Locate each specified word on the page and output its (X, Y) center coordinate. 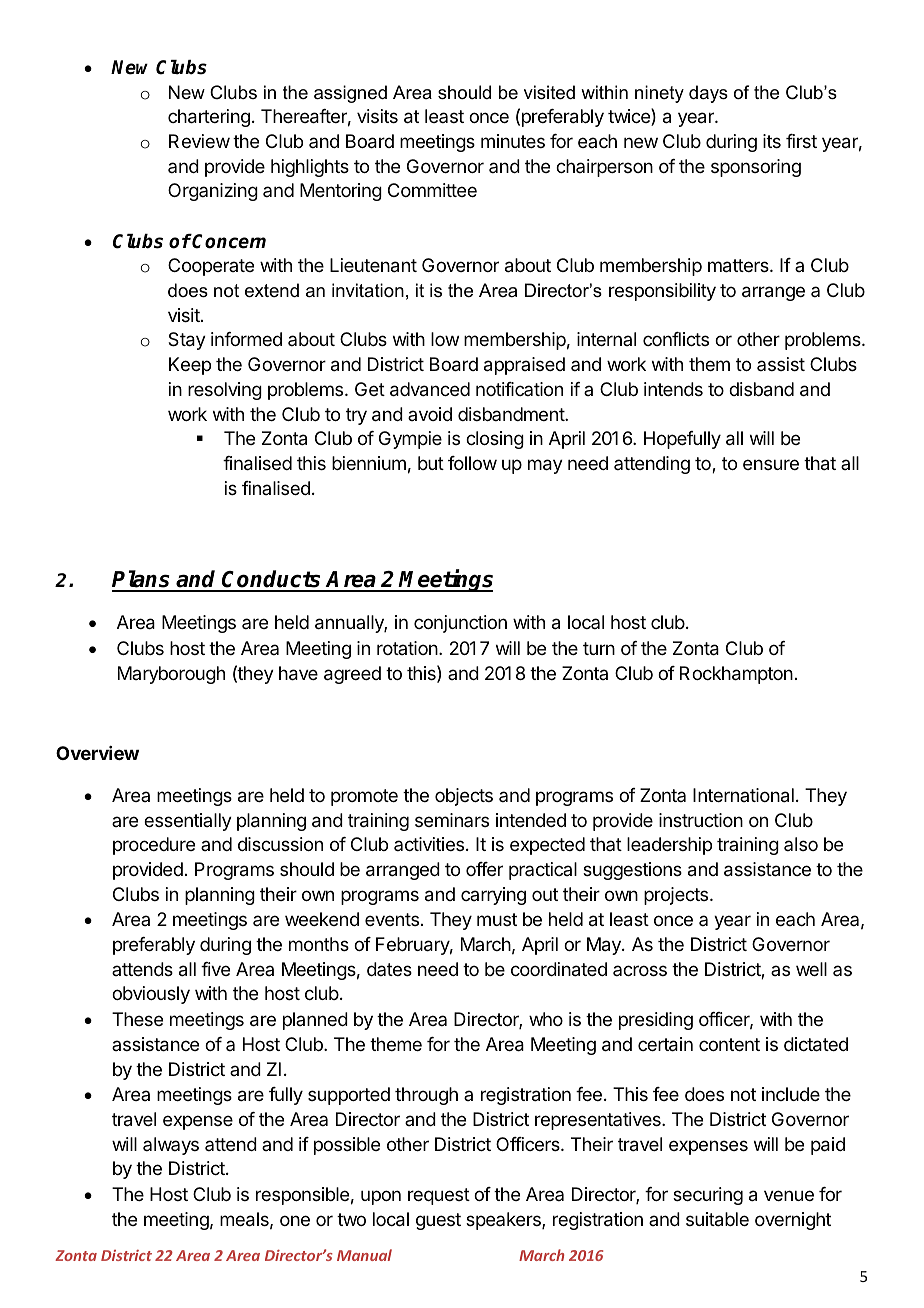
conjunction (460, 624)
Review (199, 141)
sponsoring (756, 168)
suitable (717, 1219)
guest (438, 1221)
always (171, 1146)
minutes (513, 141)
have (298, 673)
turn (599, 648)
